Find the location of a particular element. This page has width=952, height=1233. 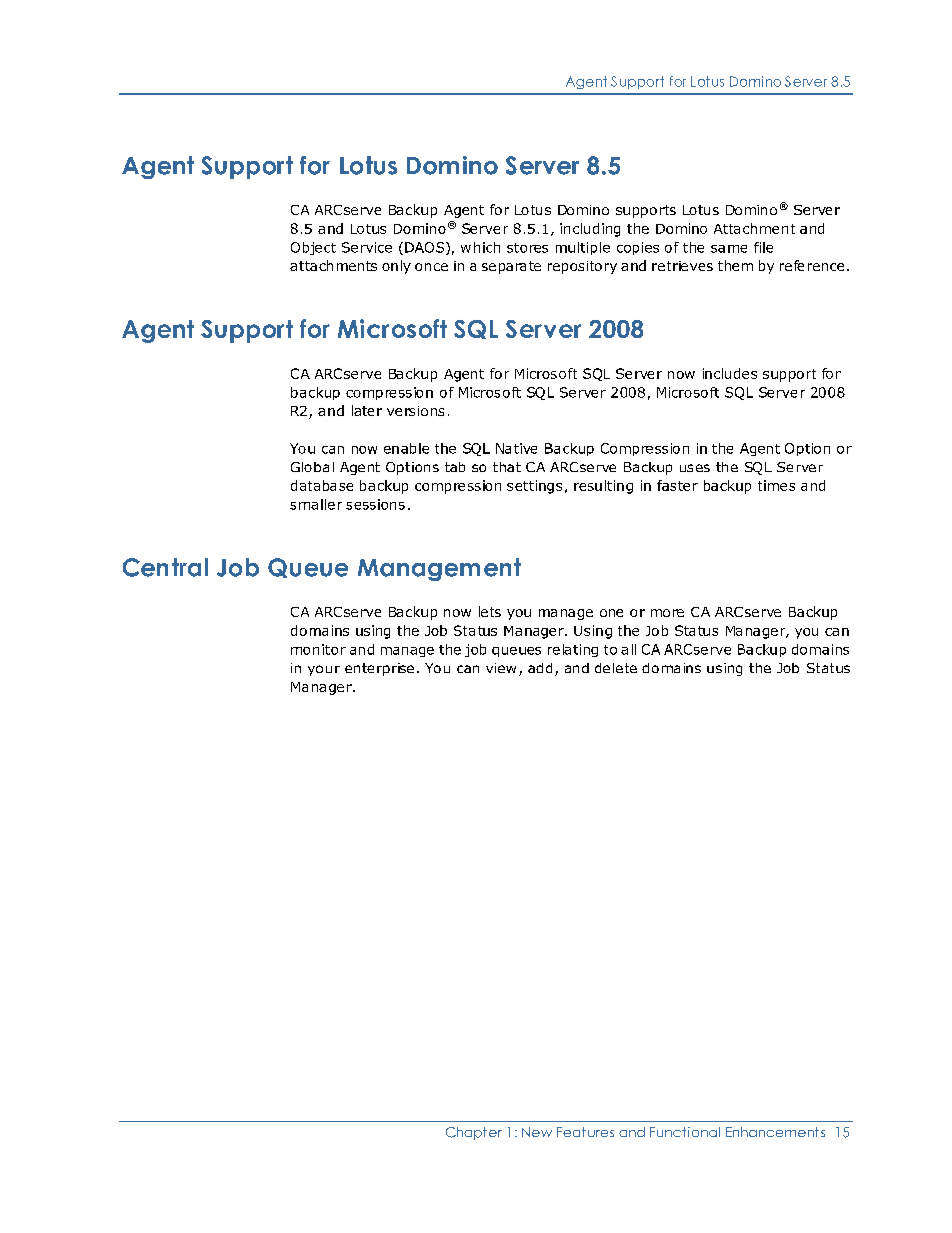

which is located at coordinates (480, 247).
